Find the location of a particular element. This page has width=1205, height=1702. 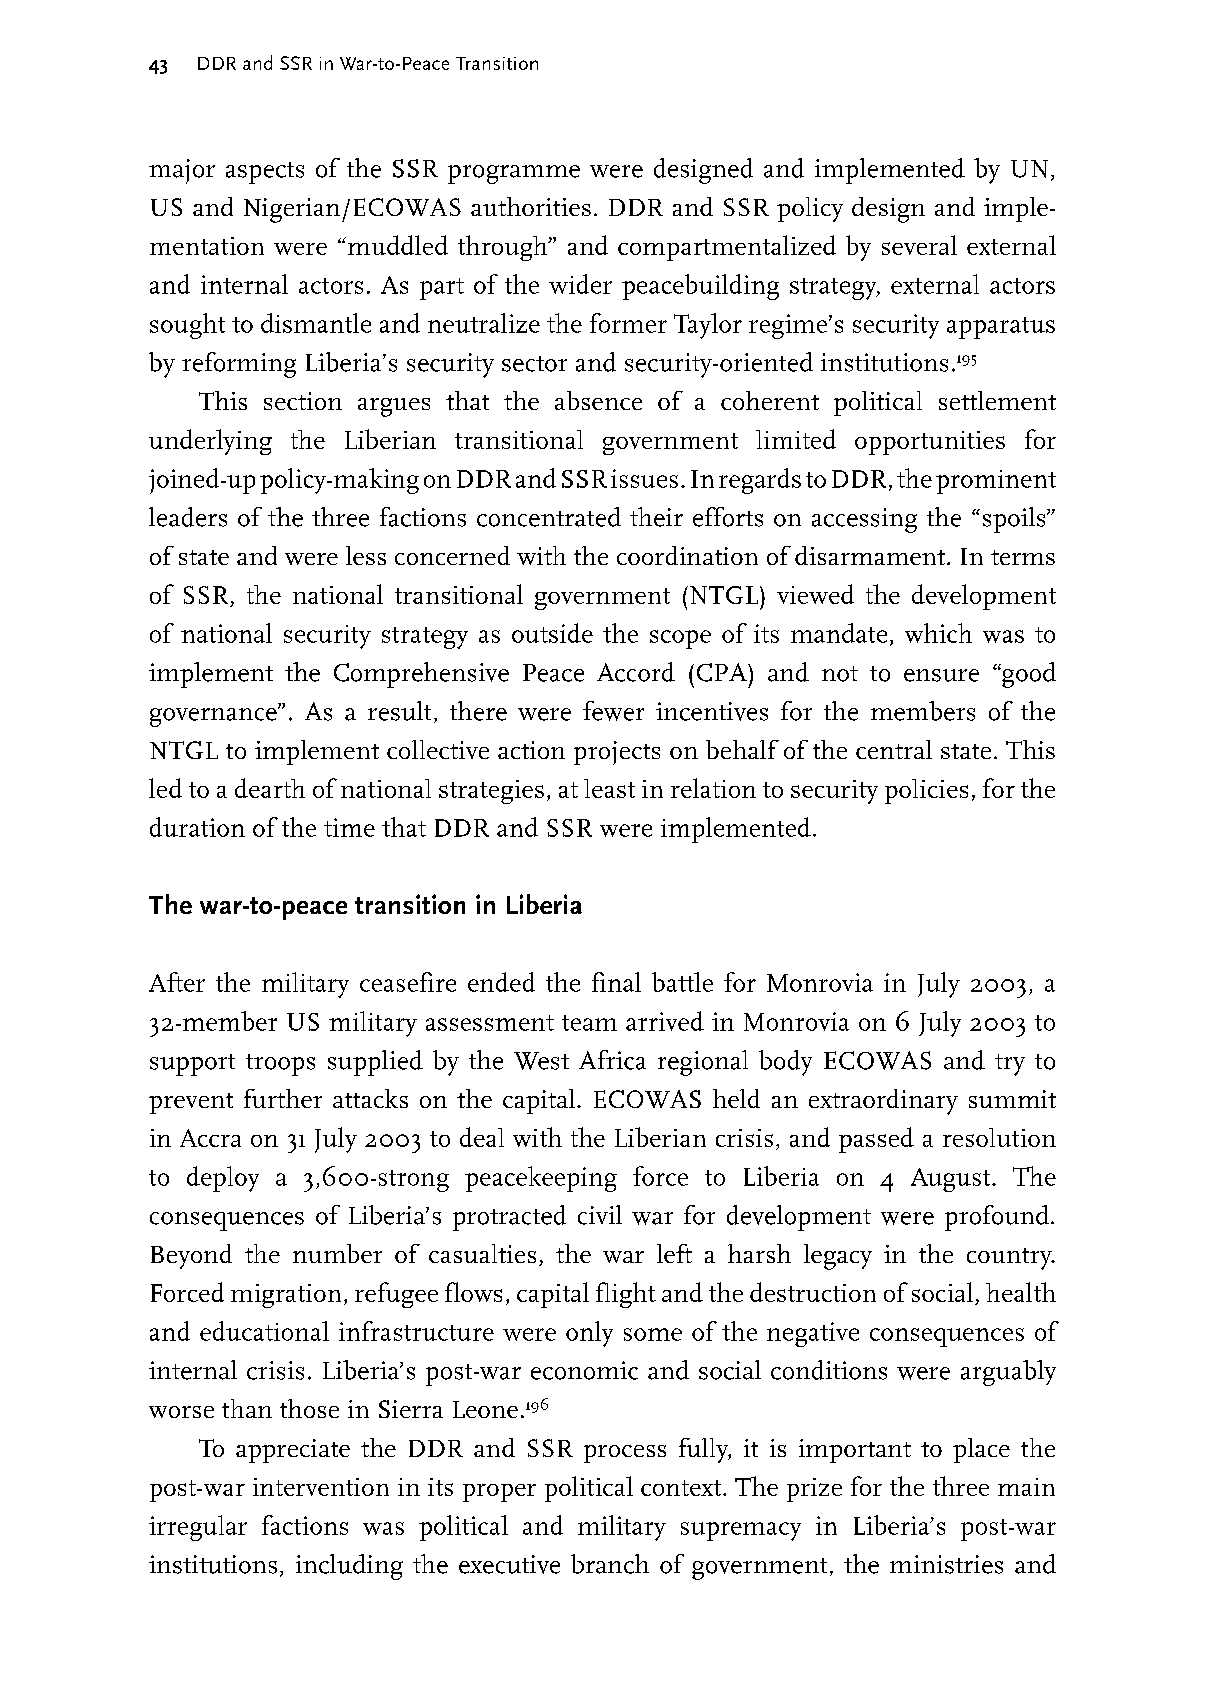

central is located at coordinates (894, 749).
